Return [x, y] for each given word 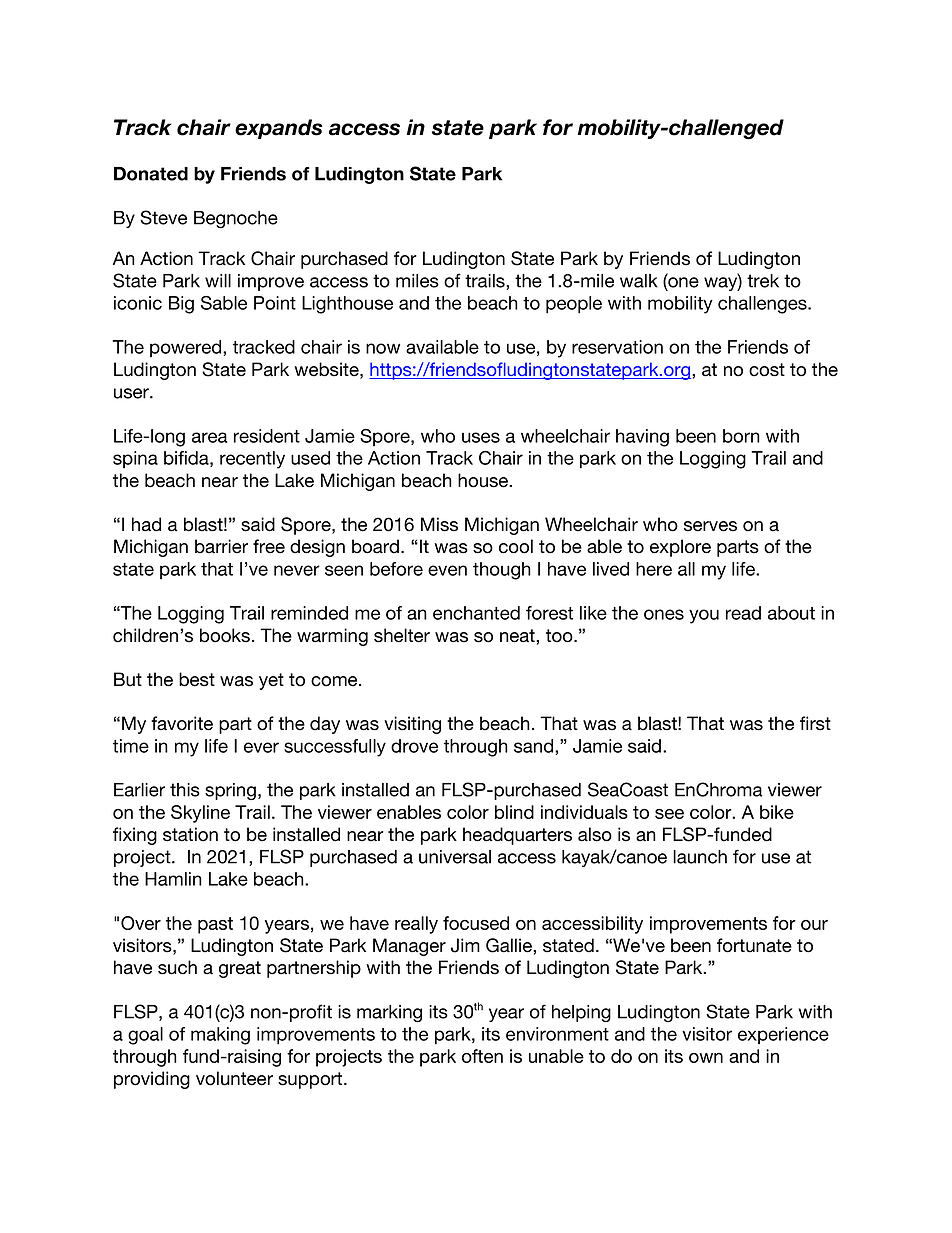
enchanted [476, 613]
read [743, 613]
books [225, 635]
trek [763, 281]
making [220, 1036]
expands [279, 129]
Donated [151, 174]
